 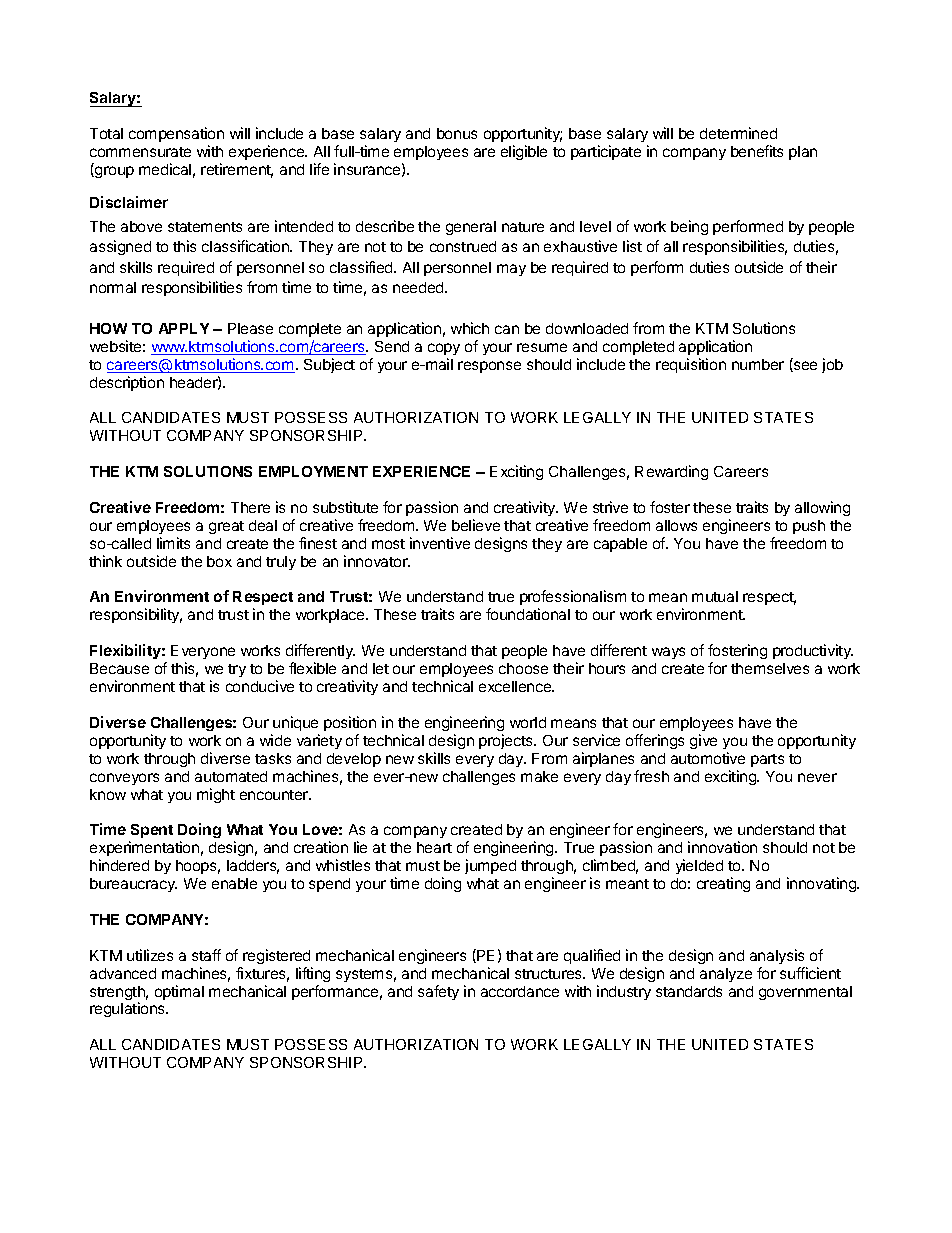 I want to click on box, so click(x=219, y=561).
